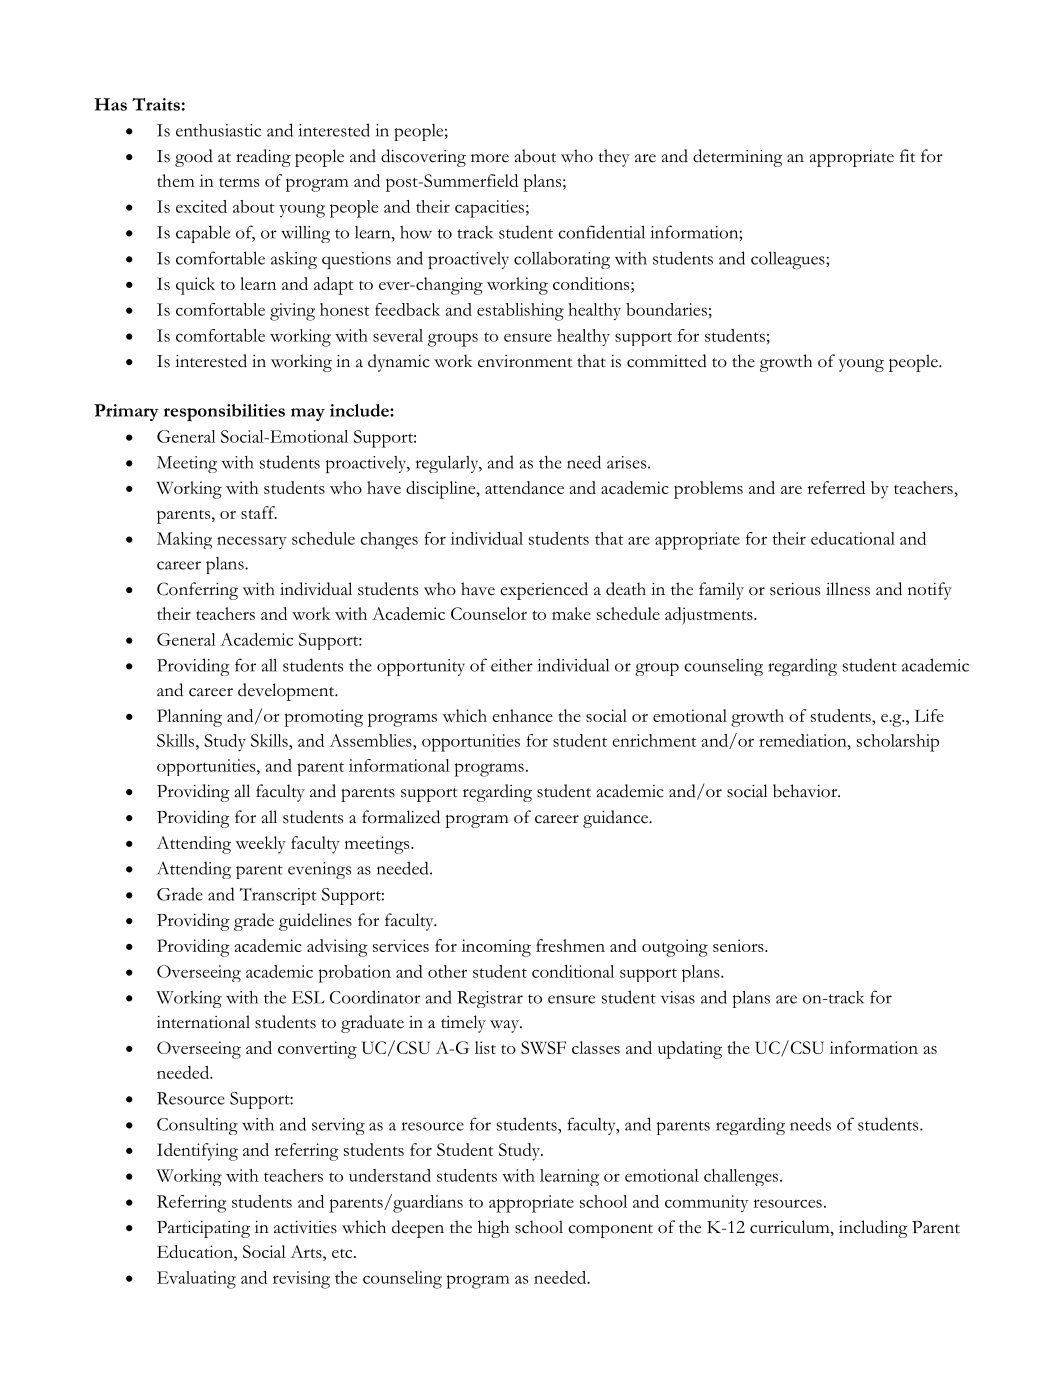 The image size is (1064, 1378). I want to click on enhance, so click(522, 715).
